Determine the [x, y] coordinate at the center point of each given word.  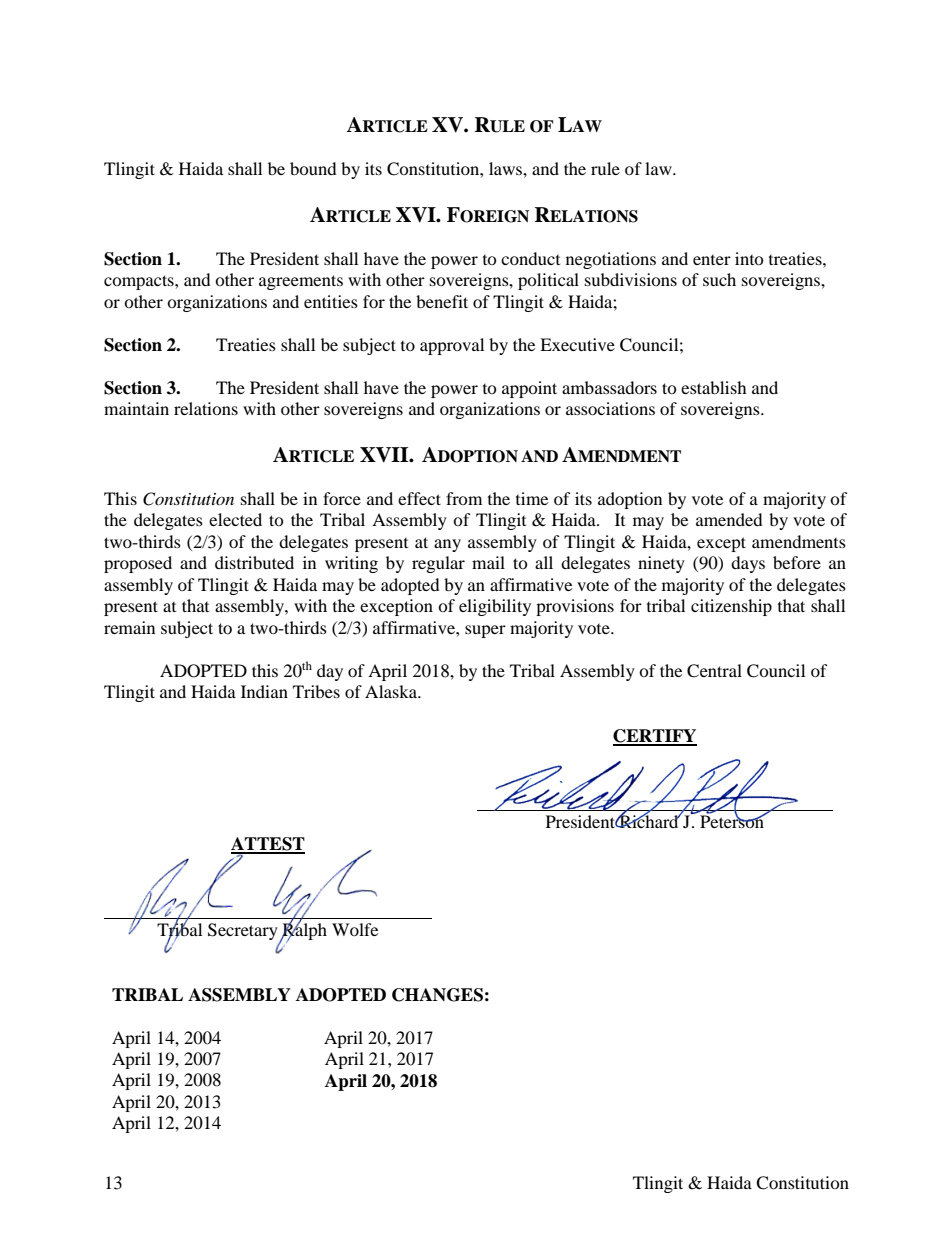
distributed [254, 562]
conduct [530, 258]
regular [438, 564]
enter [712, 260]
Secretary [244, 933]
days [748, 564]
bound [313, 168]
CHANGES [437, 995]
